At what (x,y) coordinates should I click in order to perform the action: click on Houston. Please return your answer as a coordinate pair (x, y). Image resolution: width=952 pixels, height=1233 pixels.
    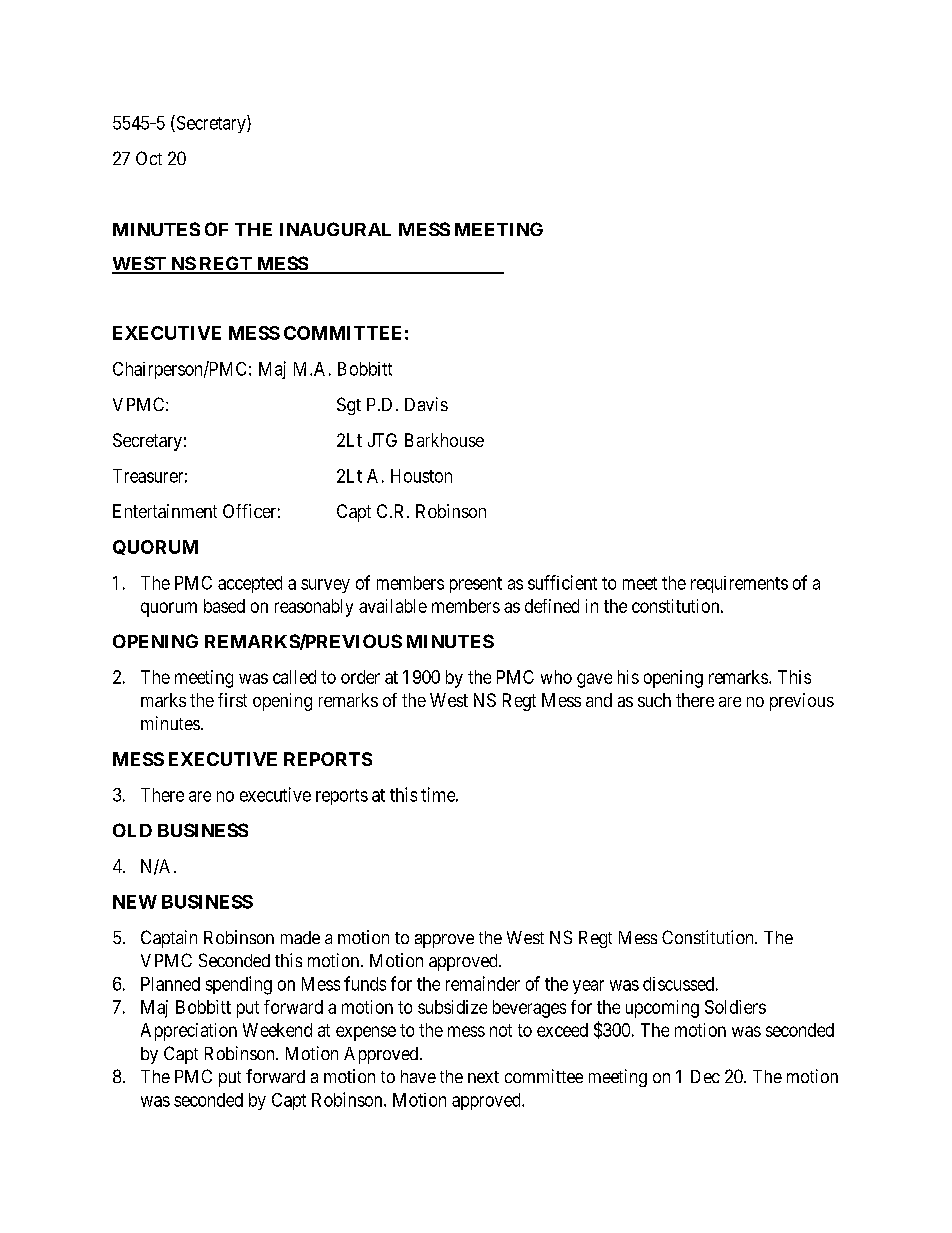
    Looking at the image, I should click on (421, 476).
